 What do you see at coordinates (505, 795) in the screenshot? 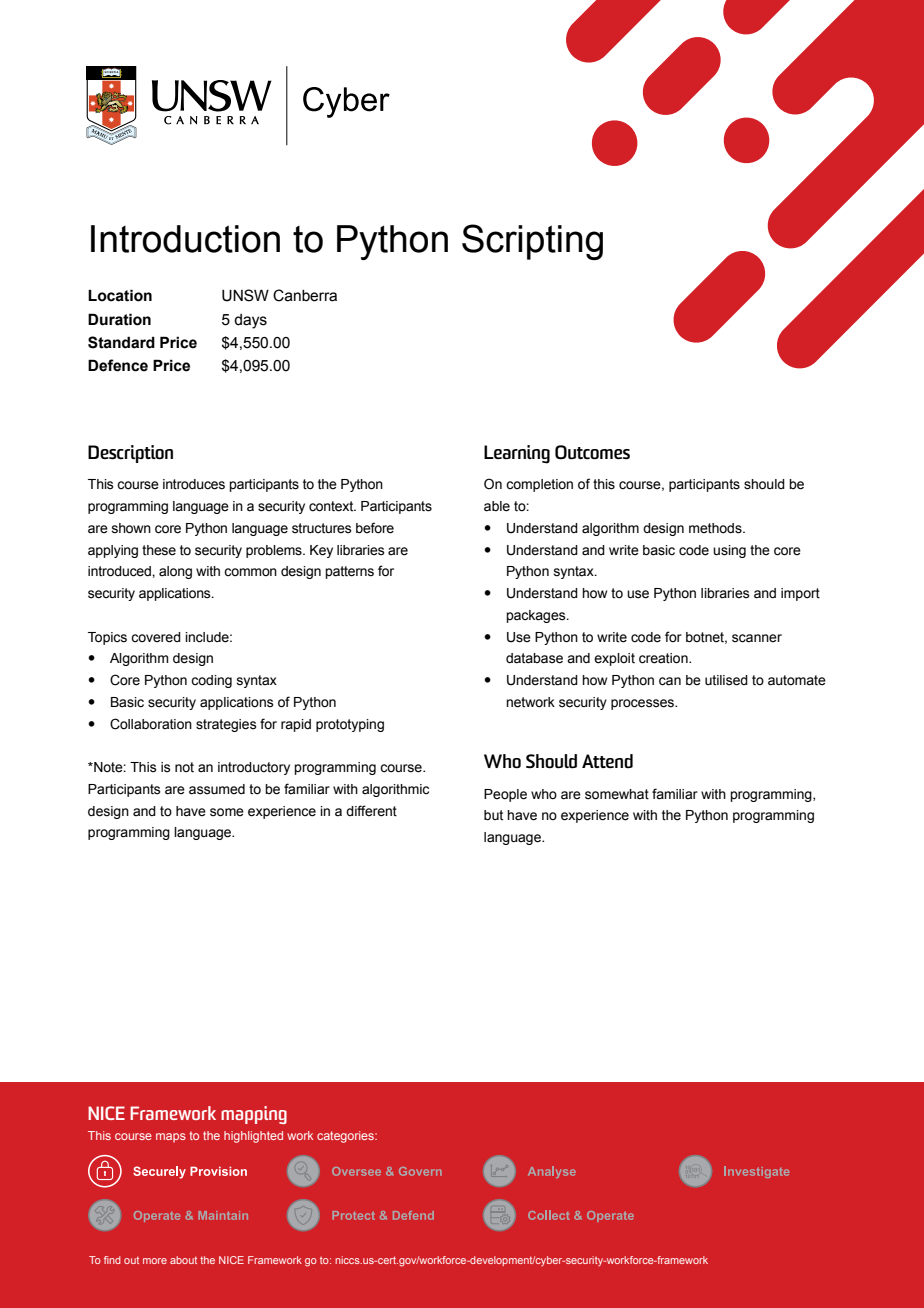
I see `People` at bounding box center [505, 795].
